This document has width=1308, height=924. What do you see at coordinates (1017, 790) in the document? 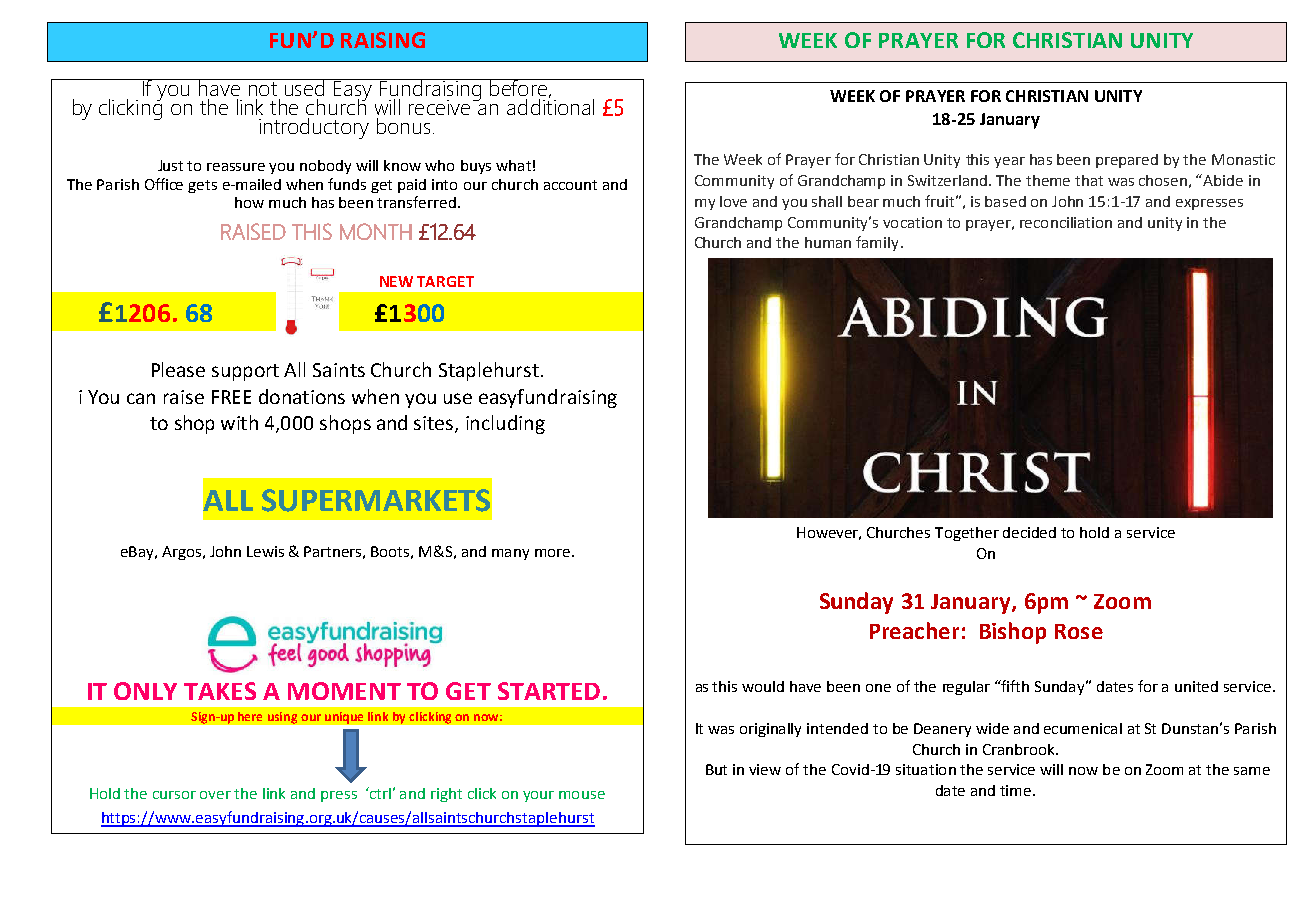
I see `time` at bounding box center [1017, 790].
